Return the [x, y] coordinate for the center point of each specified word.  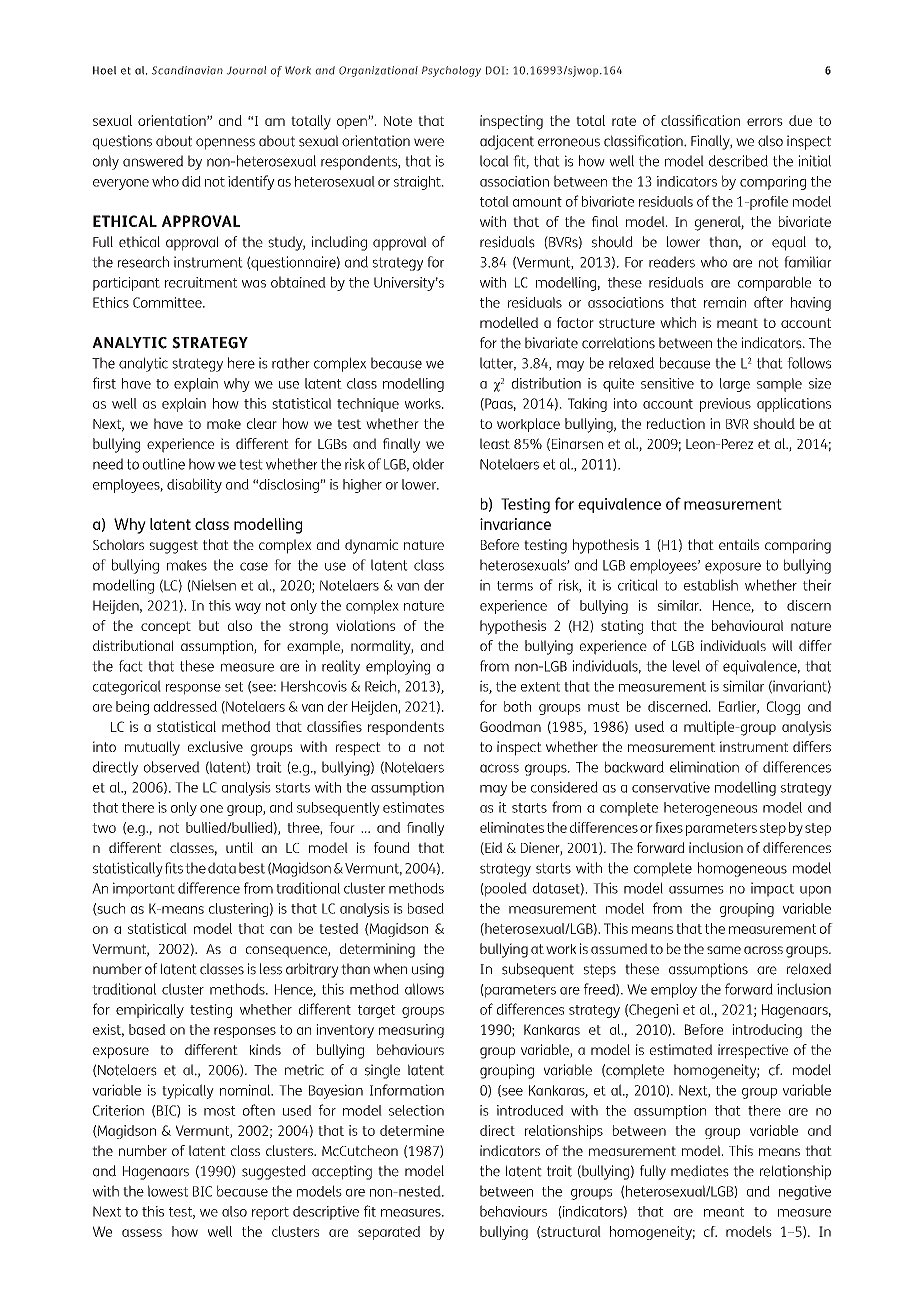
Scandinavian [187, 70]
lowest [168, 1191]
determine [412, 1130]
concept [166, 627]
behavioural [747, 625]
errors [765, 122]
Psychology [451, 71]
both [517, 706]
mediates [700, 1171]
